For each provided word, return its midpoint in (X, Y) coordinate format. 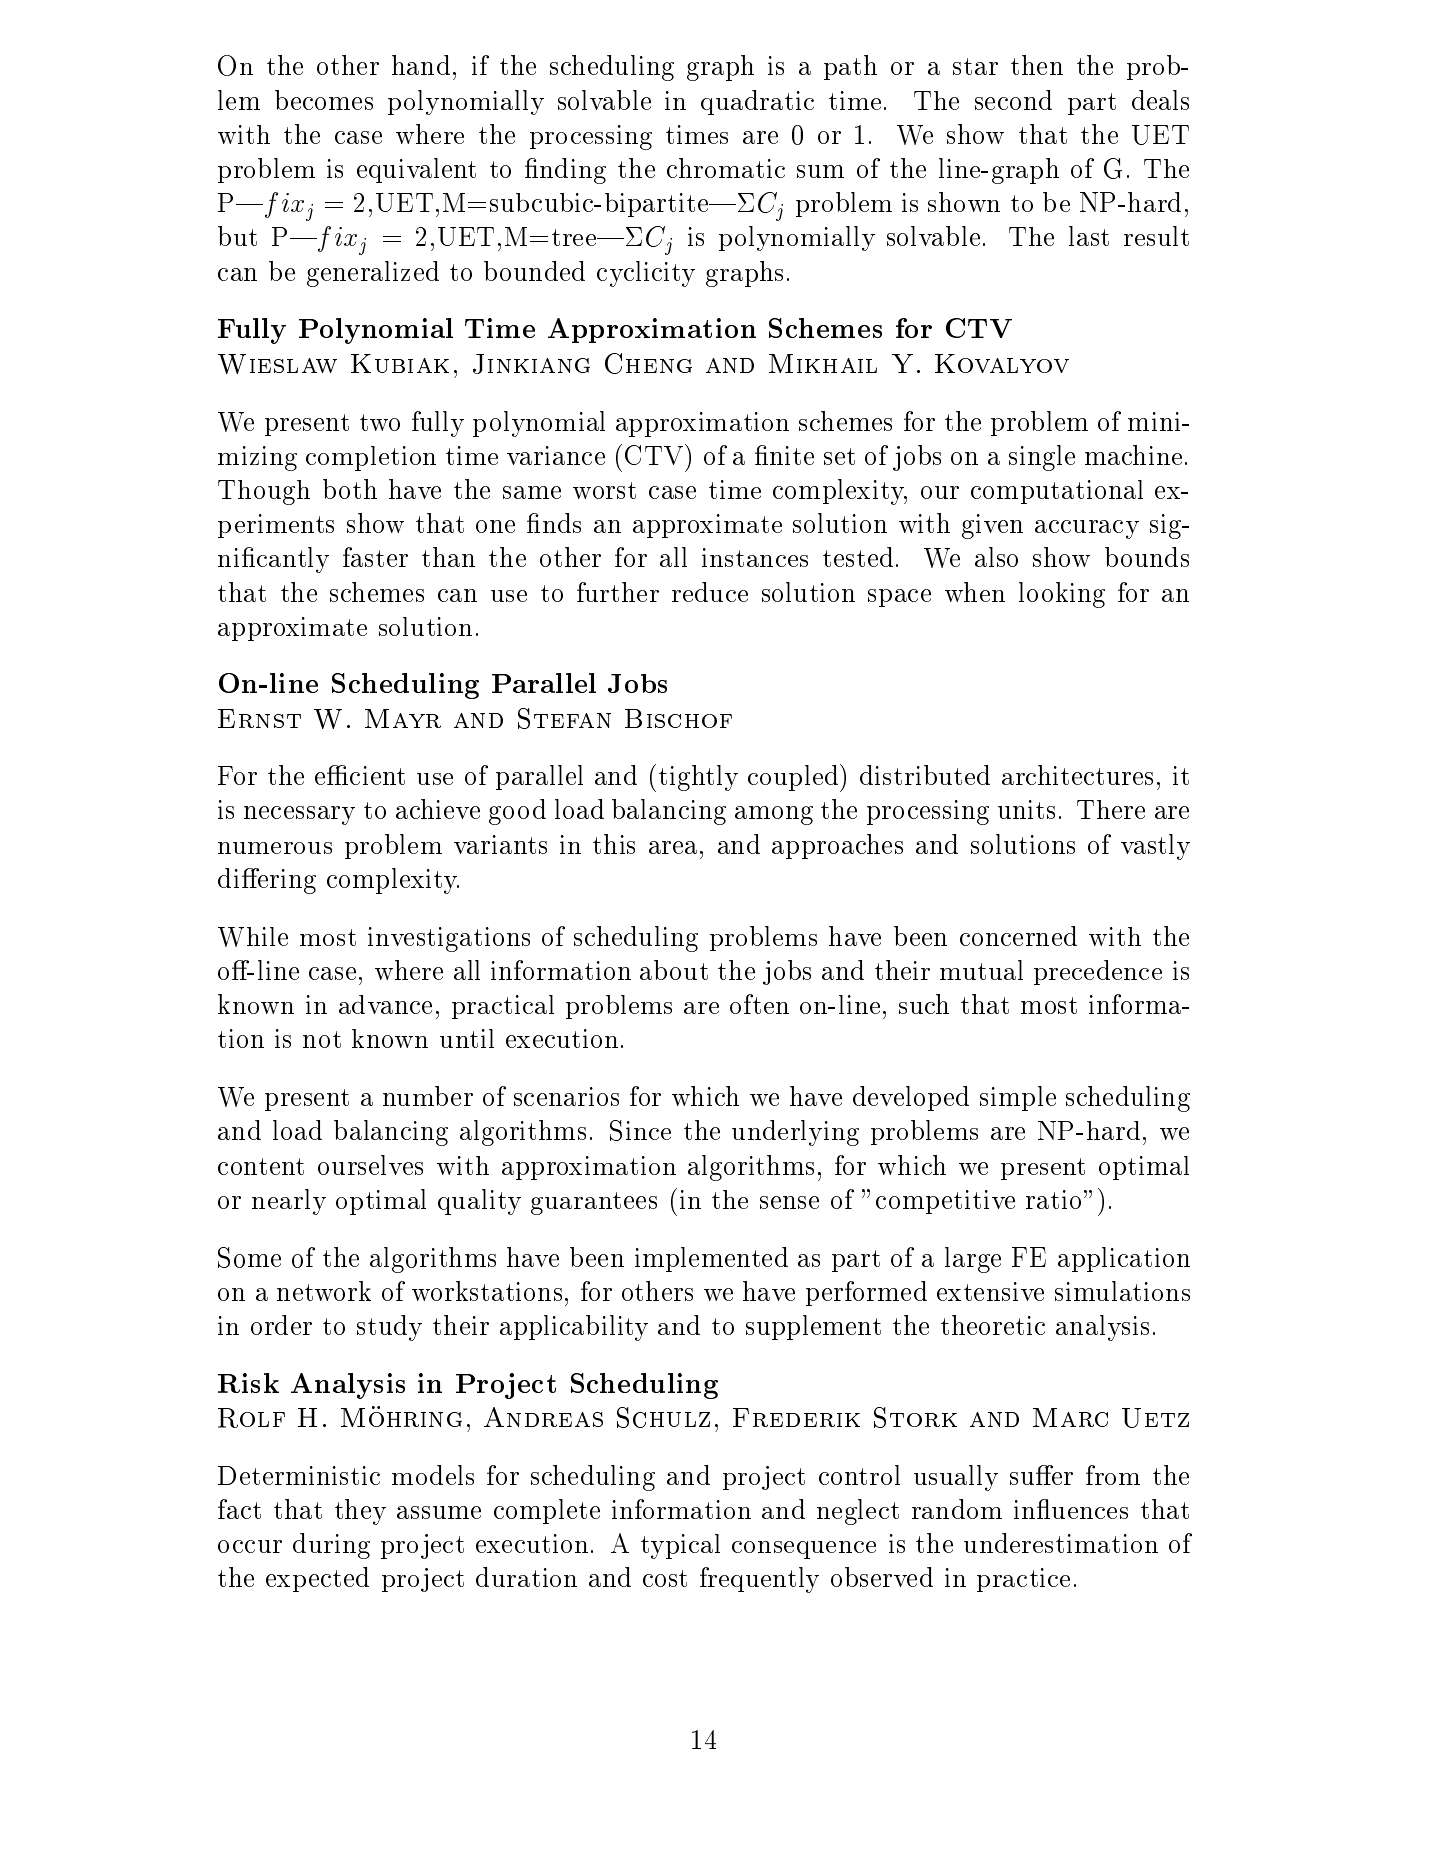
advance (385, 1004)
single (1042, 458)
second (1013, 100)
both (350, 489)
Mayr (403, 718)
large (973, 1260)
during (331, 1546)
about (674, 970)
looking (1062, 595)
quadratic (757, 102)
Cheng (648, 363)
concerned (1018, 936)
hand (421, 65)
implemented (711, 1259)
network (324, 1291)
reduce (710, 592)
